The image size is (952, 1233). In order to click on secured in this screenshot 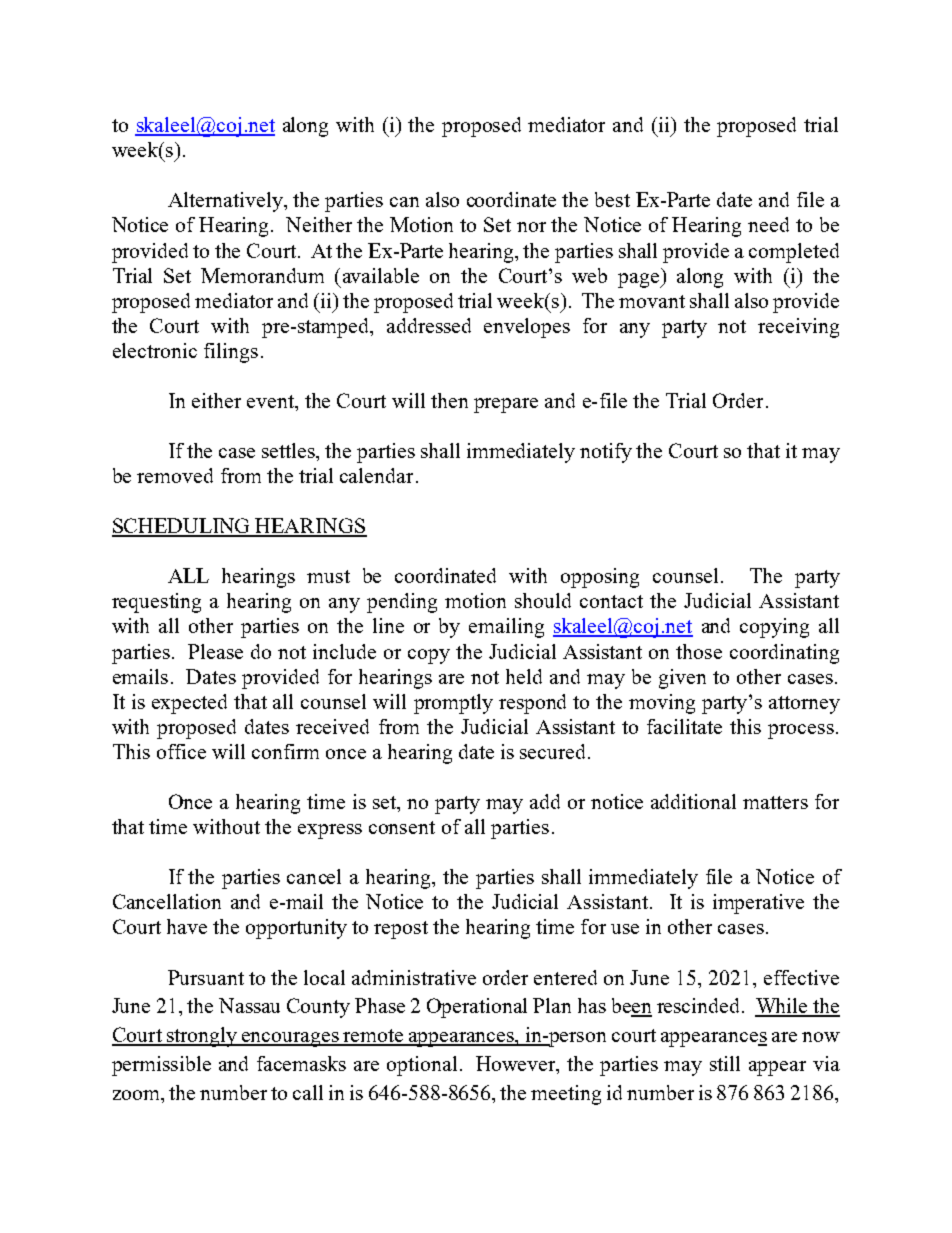, I will do `click(554, 751)`.
